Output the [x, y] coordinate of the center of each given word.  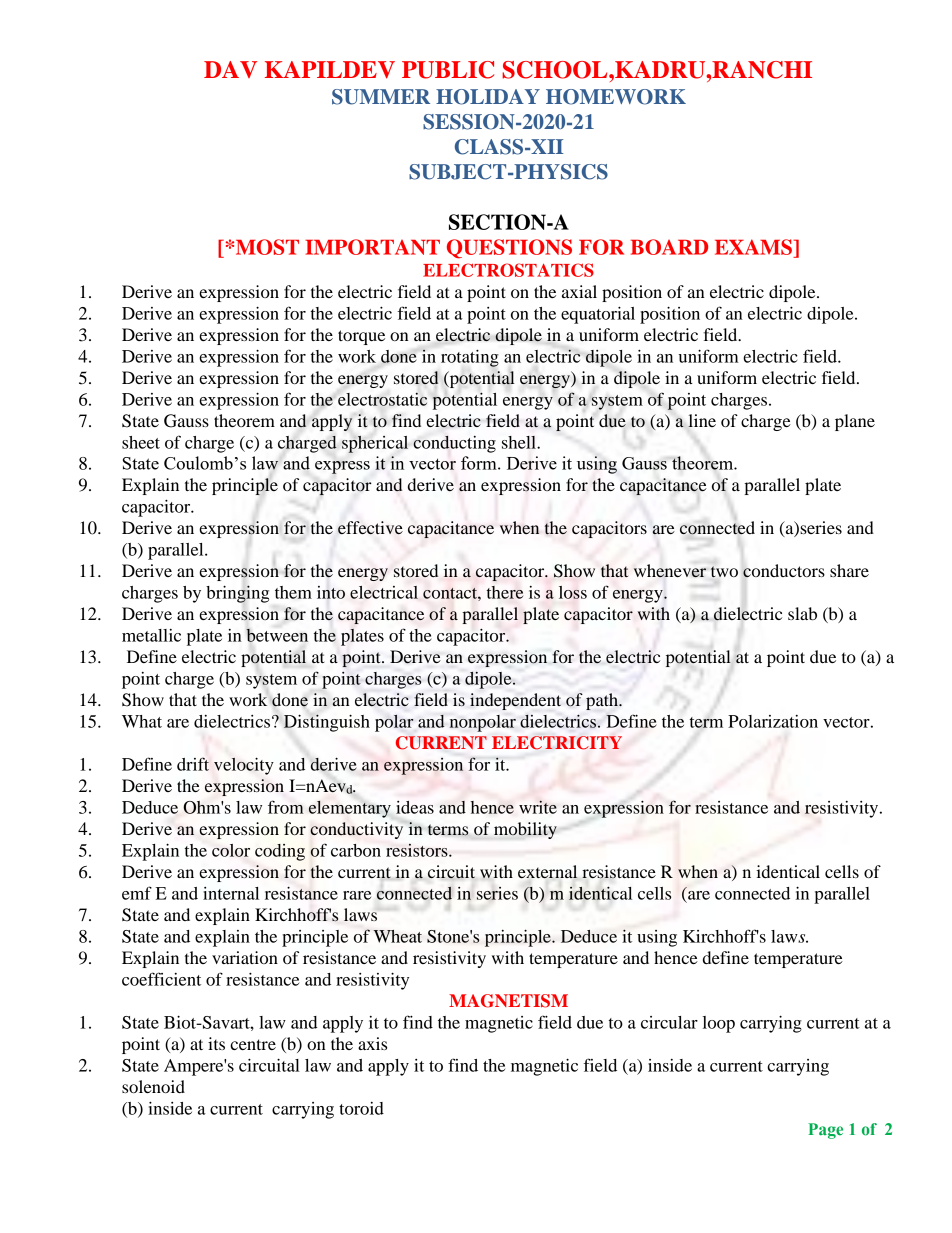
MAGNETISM [508, 1001]
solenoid [153, 1086]
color [231, 850]
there [505, 592]
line [702, 420]
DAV [230, 69]
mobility [525, 830]
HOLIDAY [488, 97]
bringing [237, 594]
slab [802, 613]
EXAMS [754, 247]
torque [361, 337]
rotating [470, 358]
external [547, 872]
